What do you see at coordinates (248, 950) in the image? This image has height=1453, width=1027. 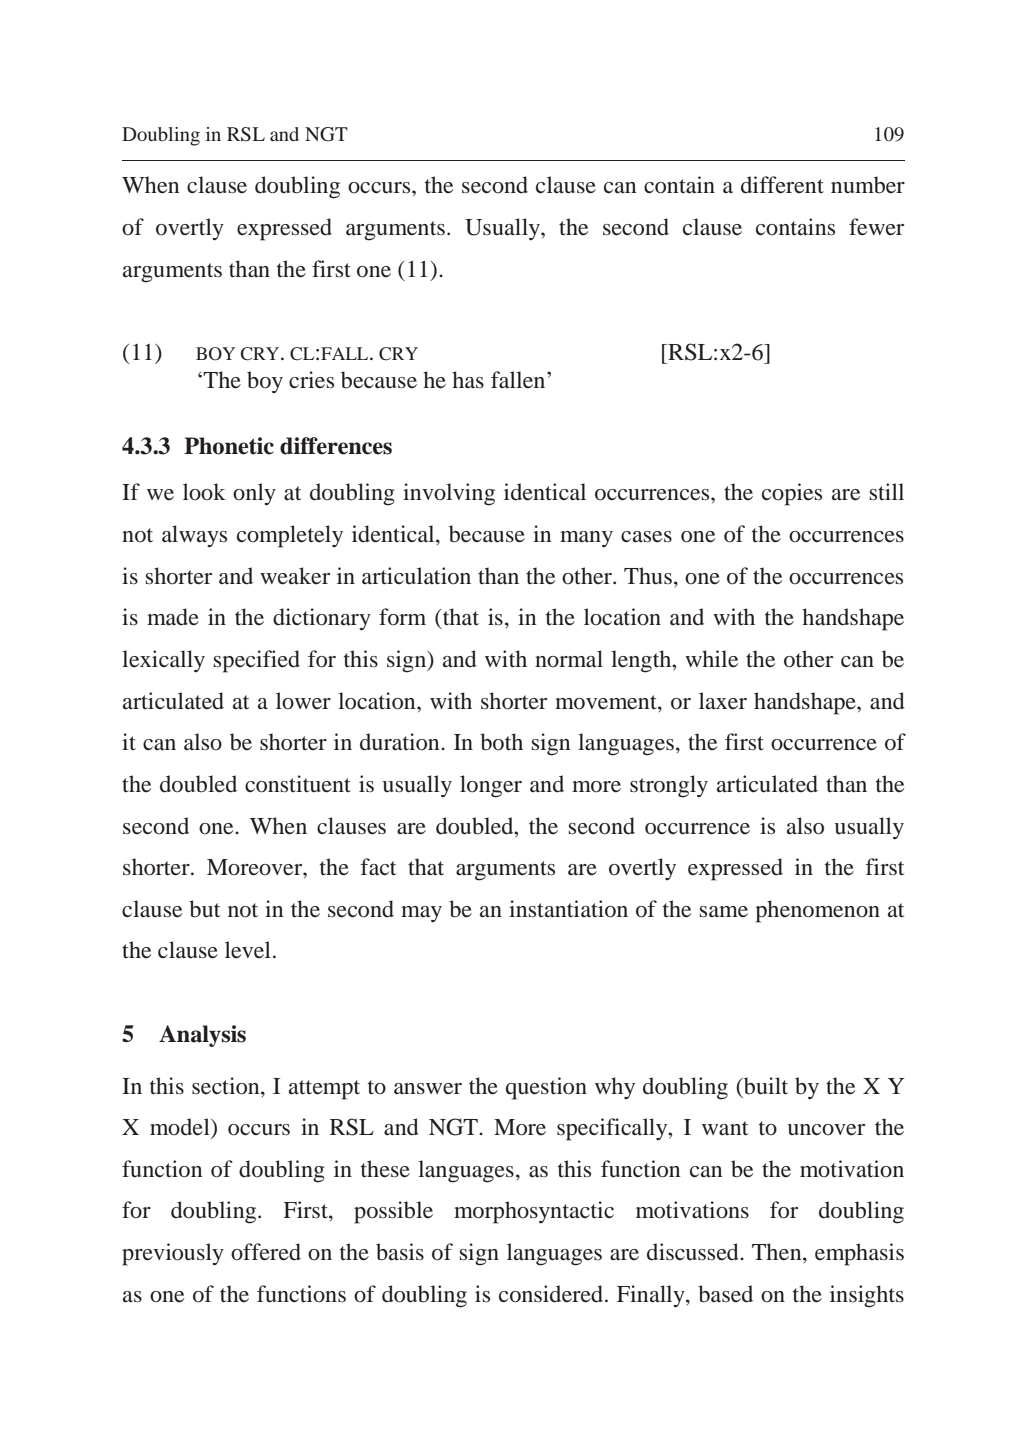 I see `level` at bounding box center [248, 950].
